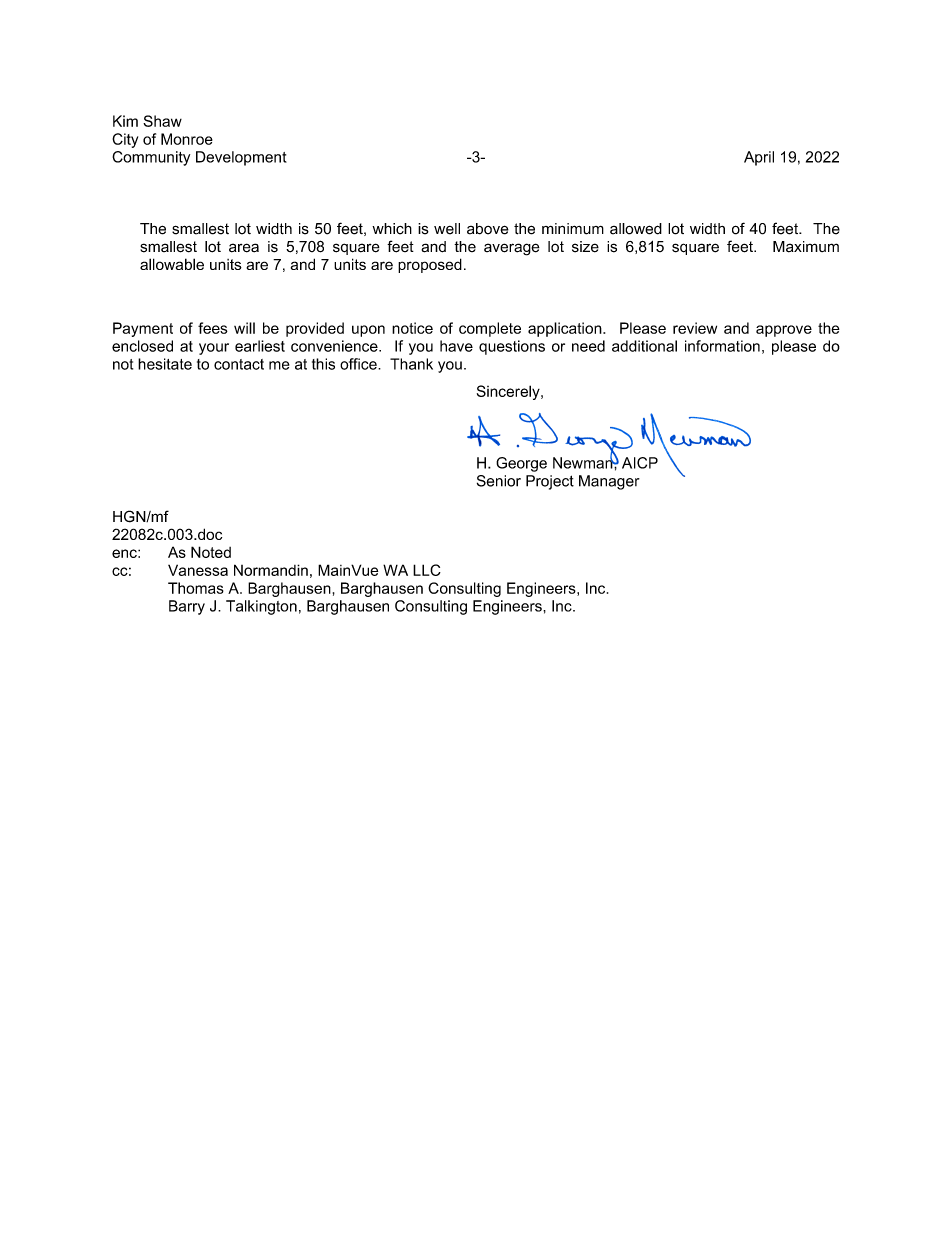 The height and width of the document is (1233, 952). I want to click on Manager, so click(609, 482).
